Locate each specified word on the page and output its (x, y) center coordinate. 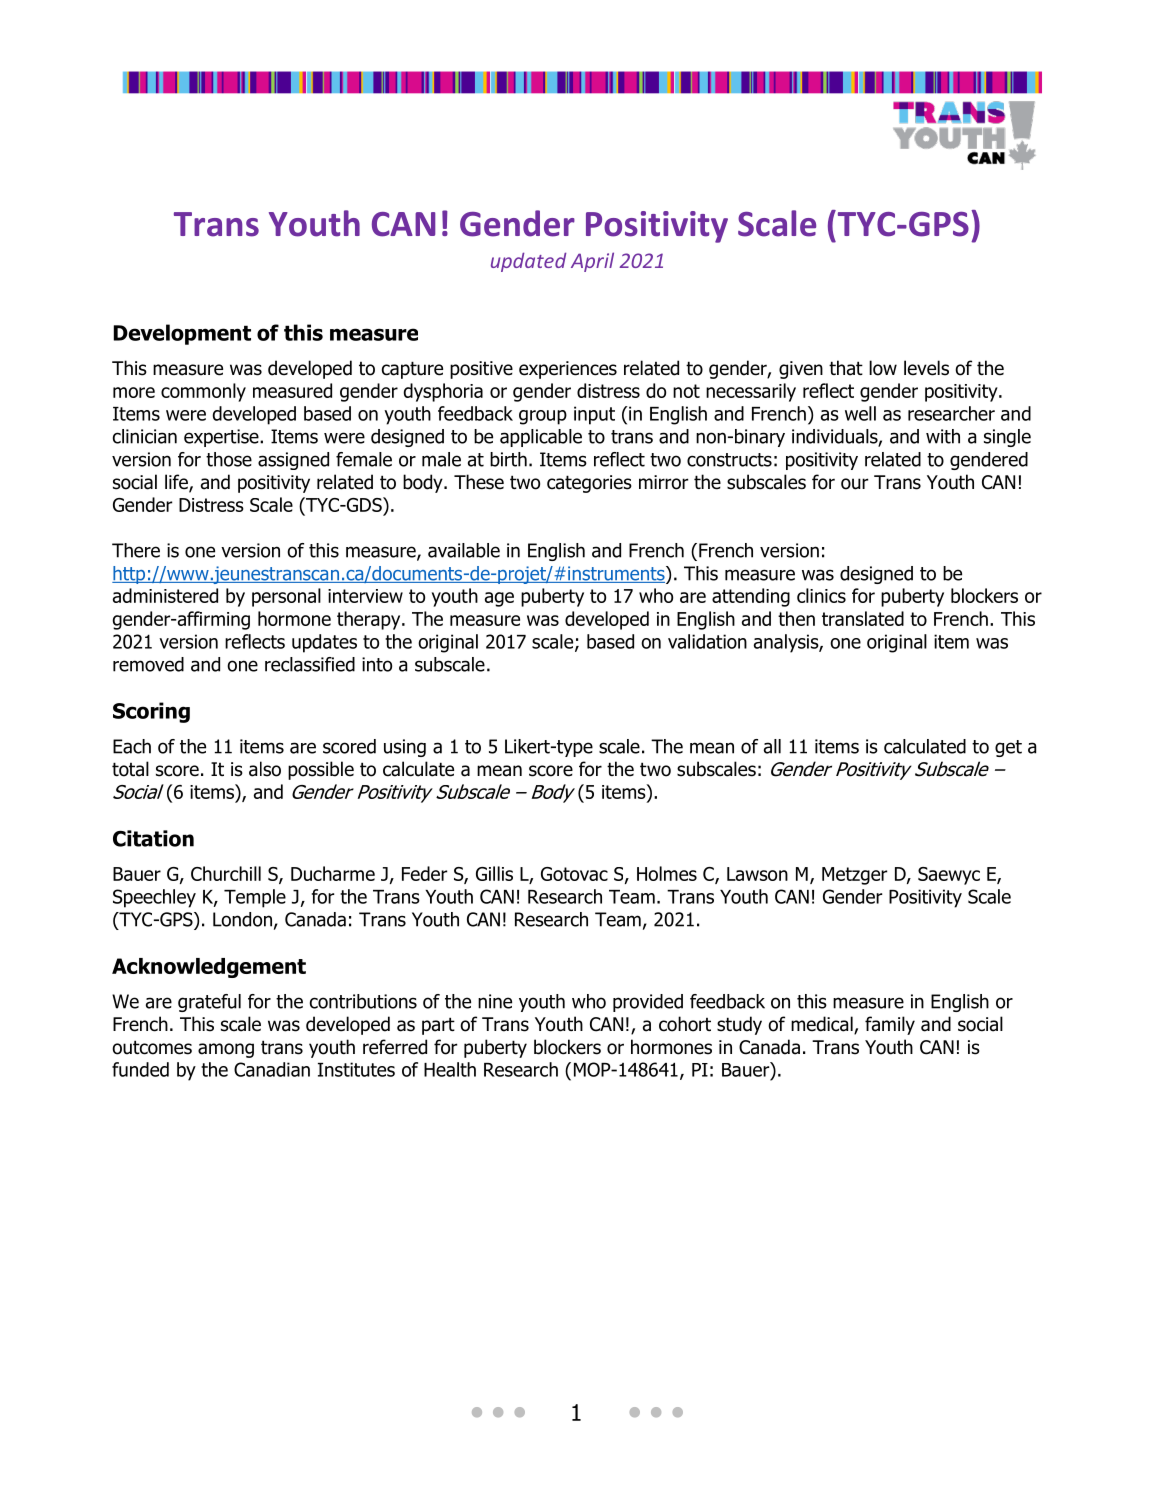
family (890, 1025)
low (883, 368)
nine (495, 1001)
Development (182, 334)
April (592, 262)
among (226, 1050)
